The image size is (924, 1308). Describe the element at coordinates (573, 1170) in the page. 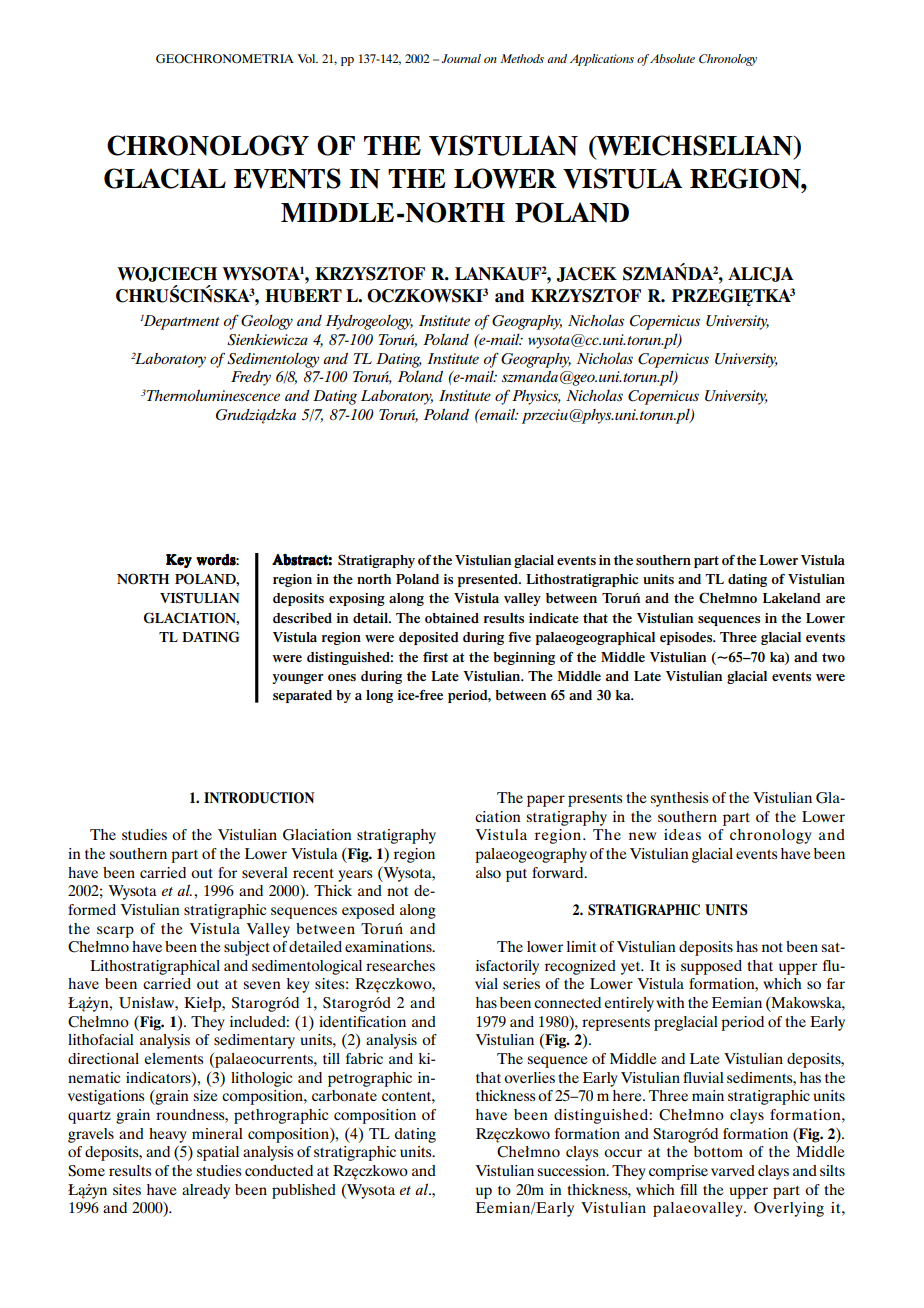

I see `succession` at that location.
